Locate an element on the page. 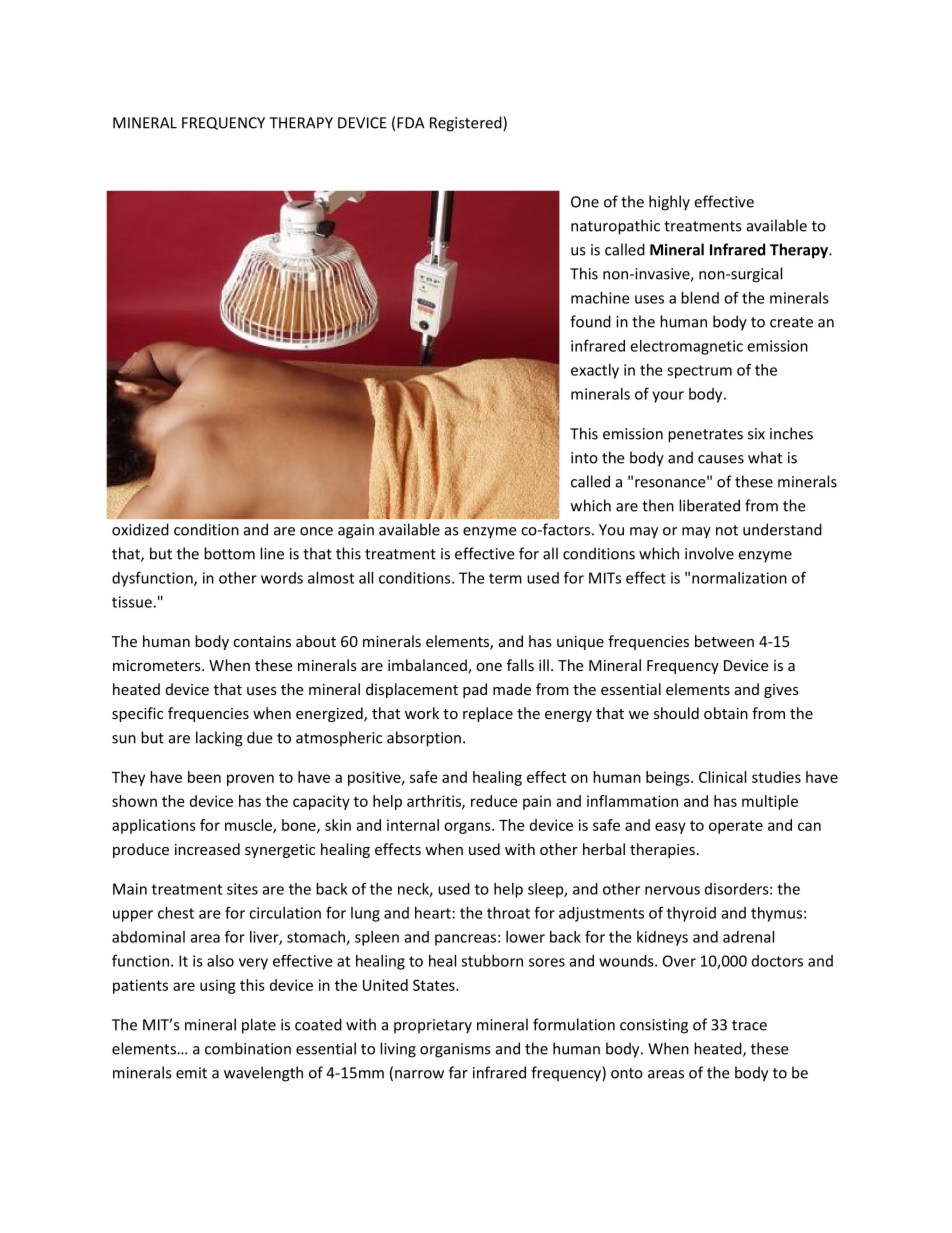  bottom is located at coordinates (229, 553).
